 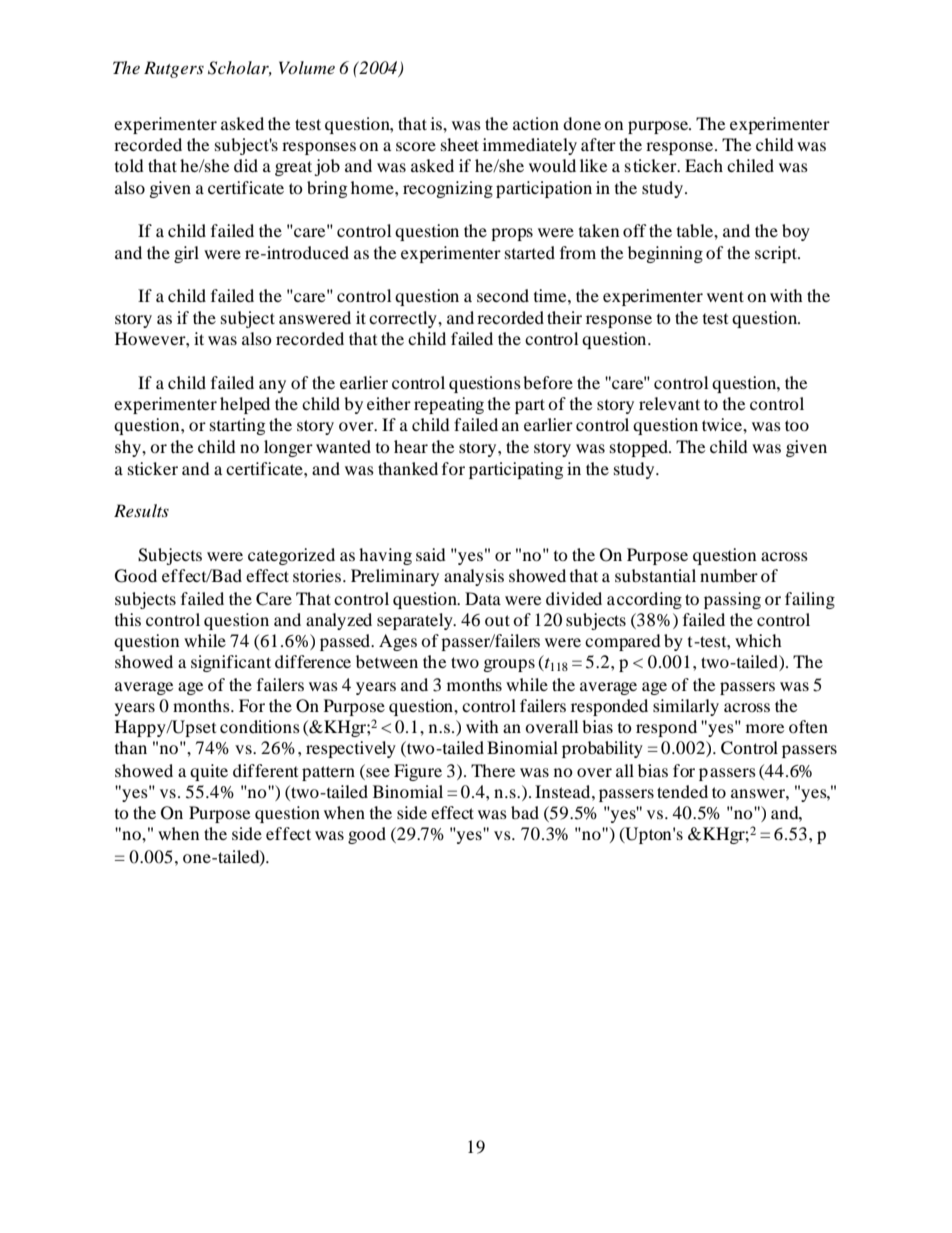 I want to click on any, so click(x=272, y=386).
